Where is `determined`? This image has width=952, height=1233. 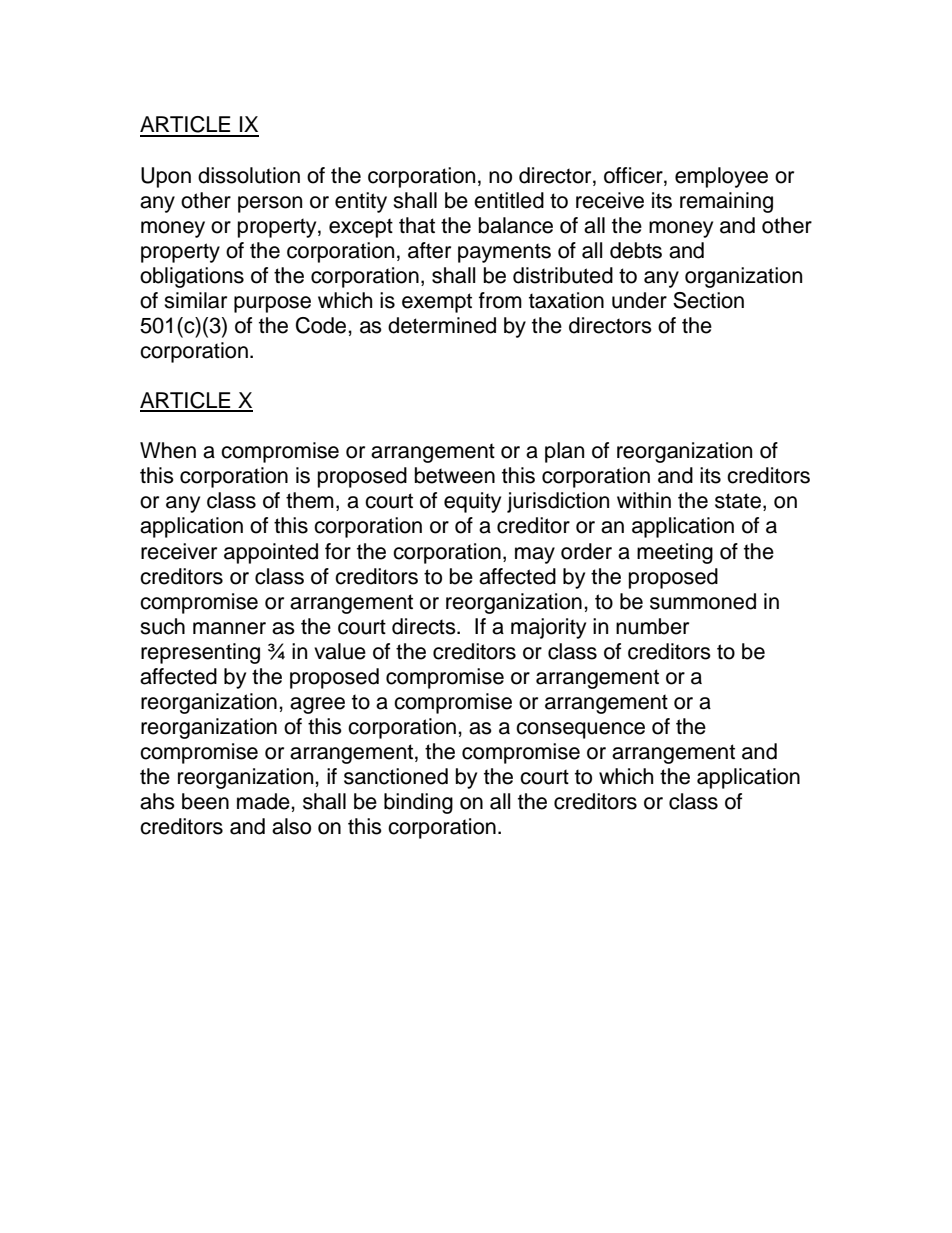
determined is located at coordinates (442, 325).
